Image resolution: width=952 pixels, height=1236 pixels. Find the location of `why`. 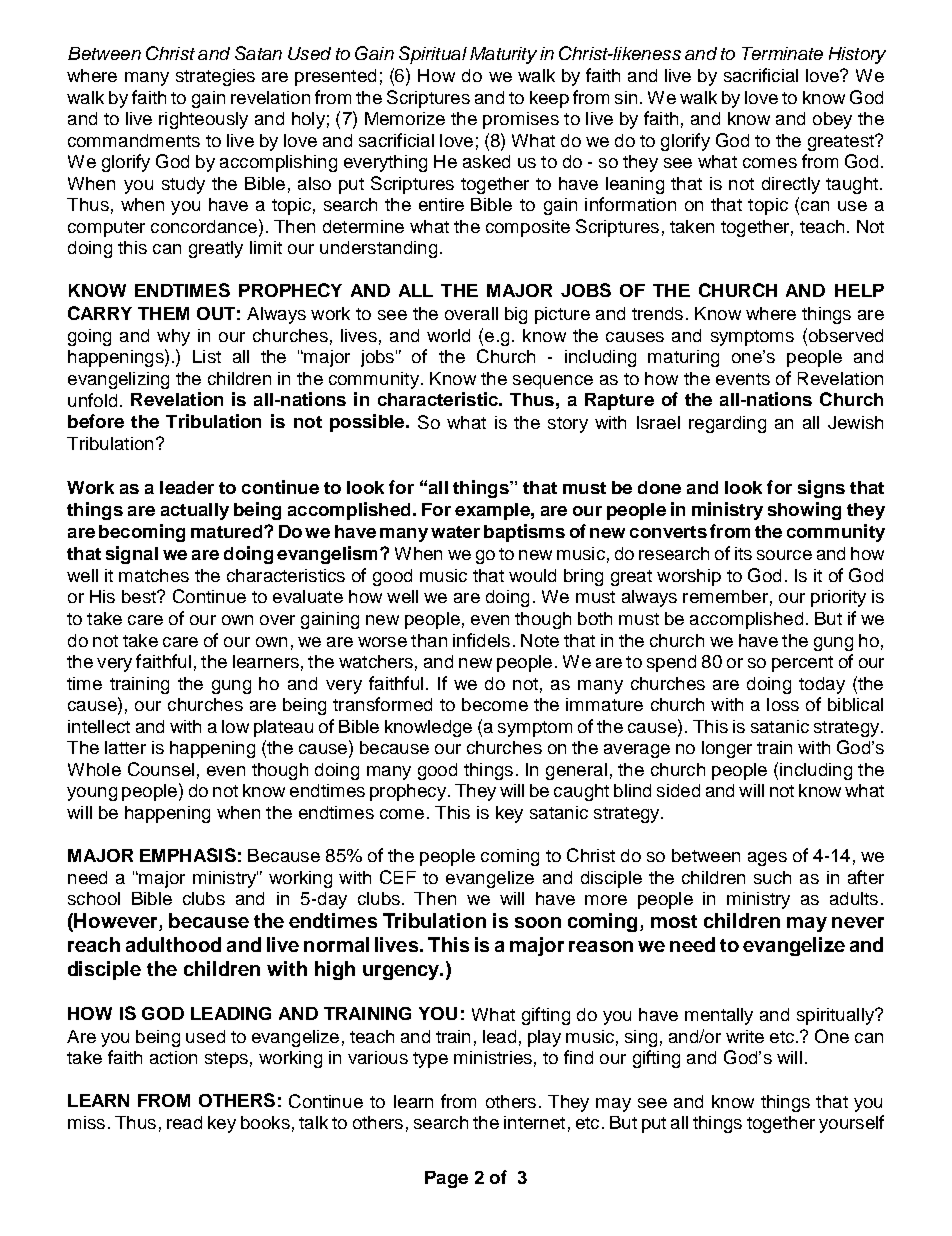

why is located at coordinates (173, 337).
